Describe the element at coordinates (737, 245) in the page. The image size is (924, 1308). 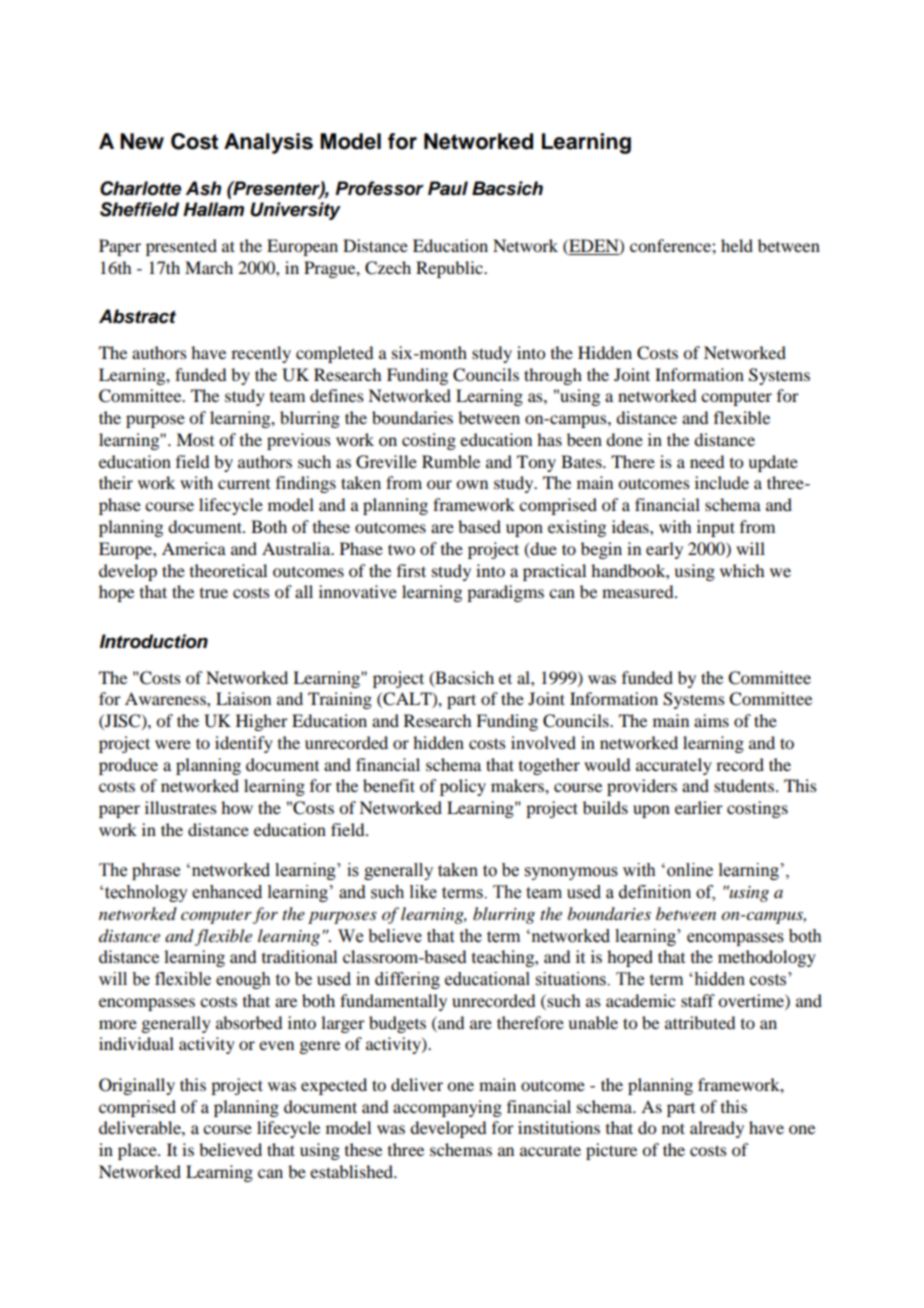
I see `held` at that location.
